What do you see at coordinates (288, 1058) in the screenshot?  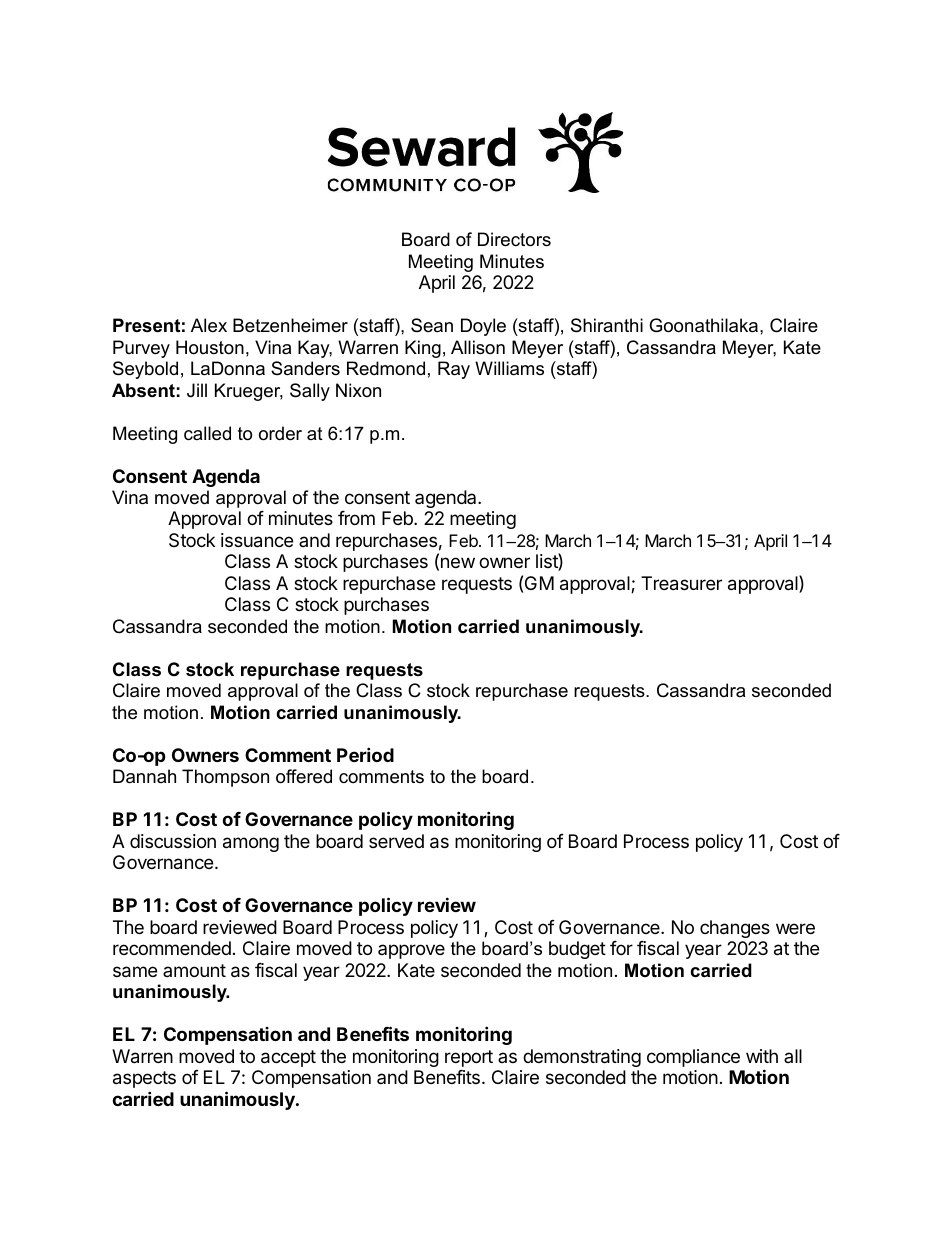 I see `accept` at bounding box center [288, 1058].
